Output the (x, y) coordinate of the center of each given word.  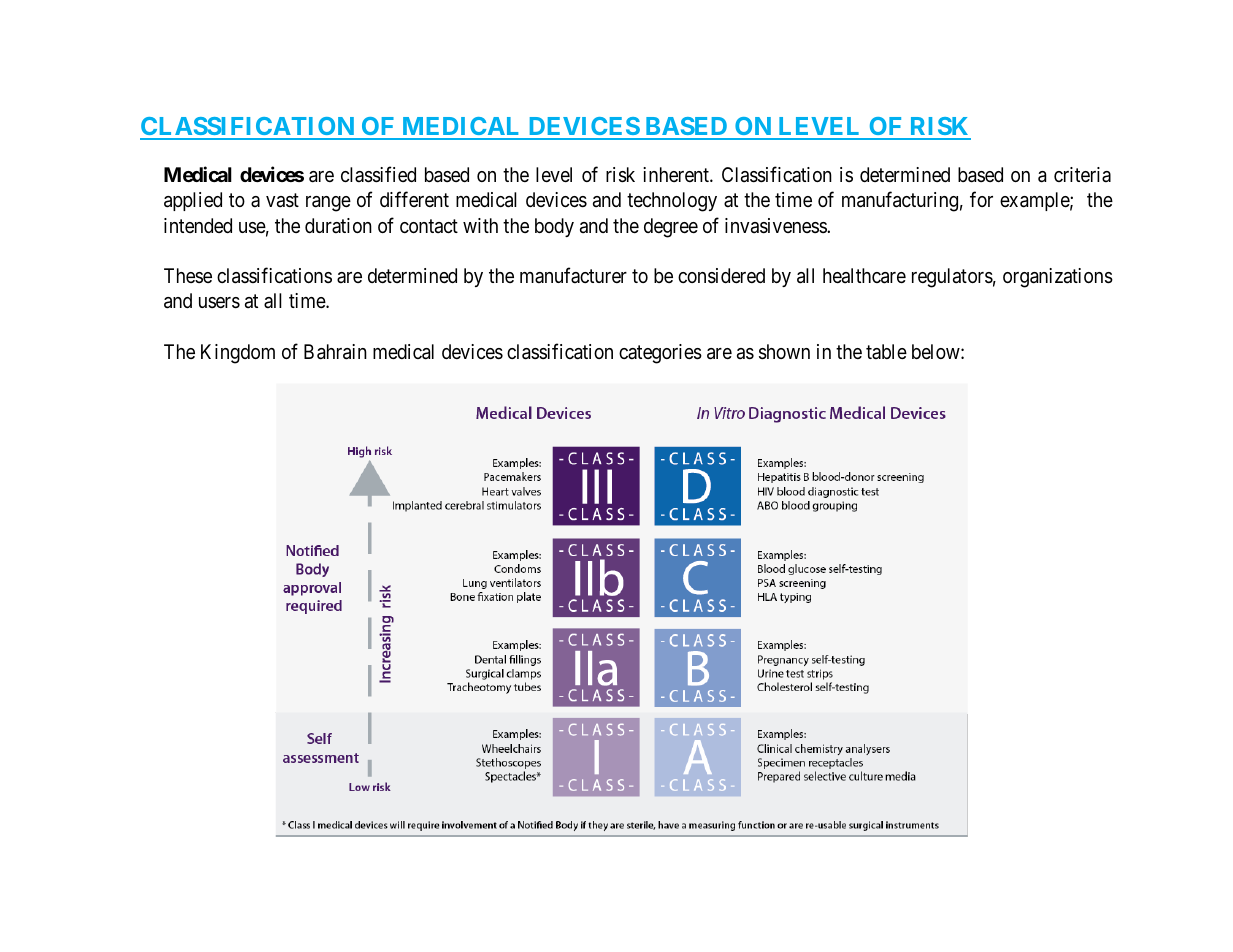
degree (671, 228)
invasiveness (776, 226)
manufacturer (573, 275)
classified (378, 174)
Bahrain (335, 352)
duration (338, 225)
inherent (677, 174)
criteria (1082, 174)
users (219, 303)
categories (660, 354)
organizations (1058, 278)
